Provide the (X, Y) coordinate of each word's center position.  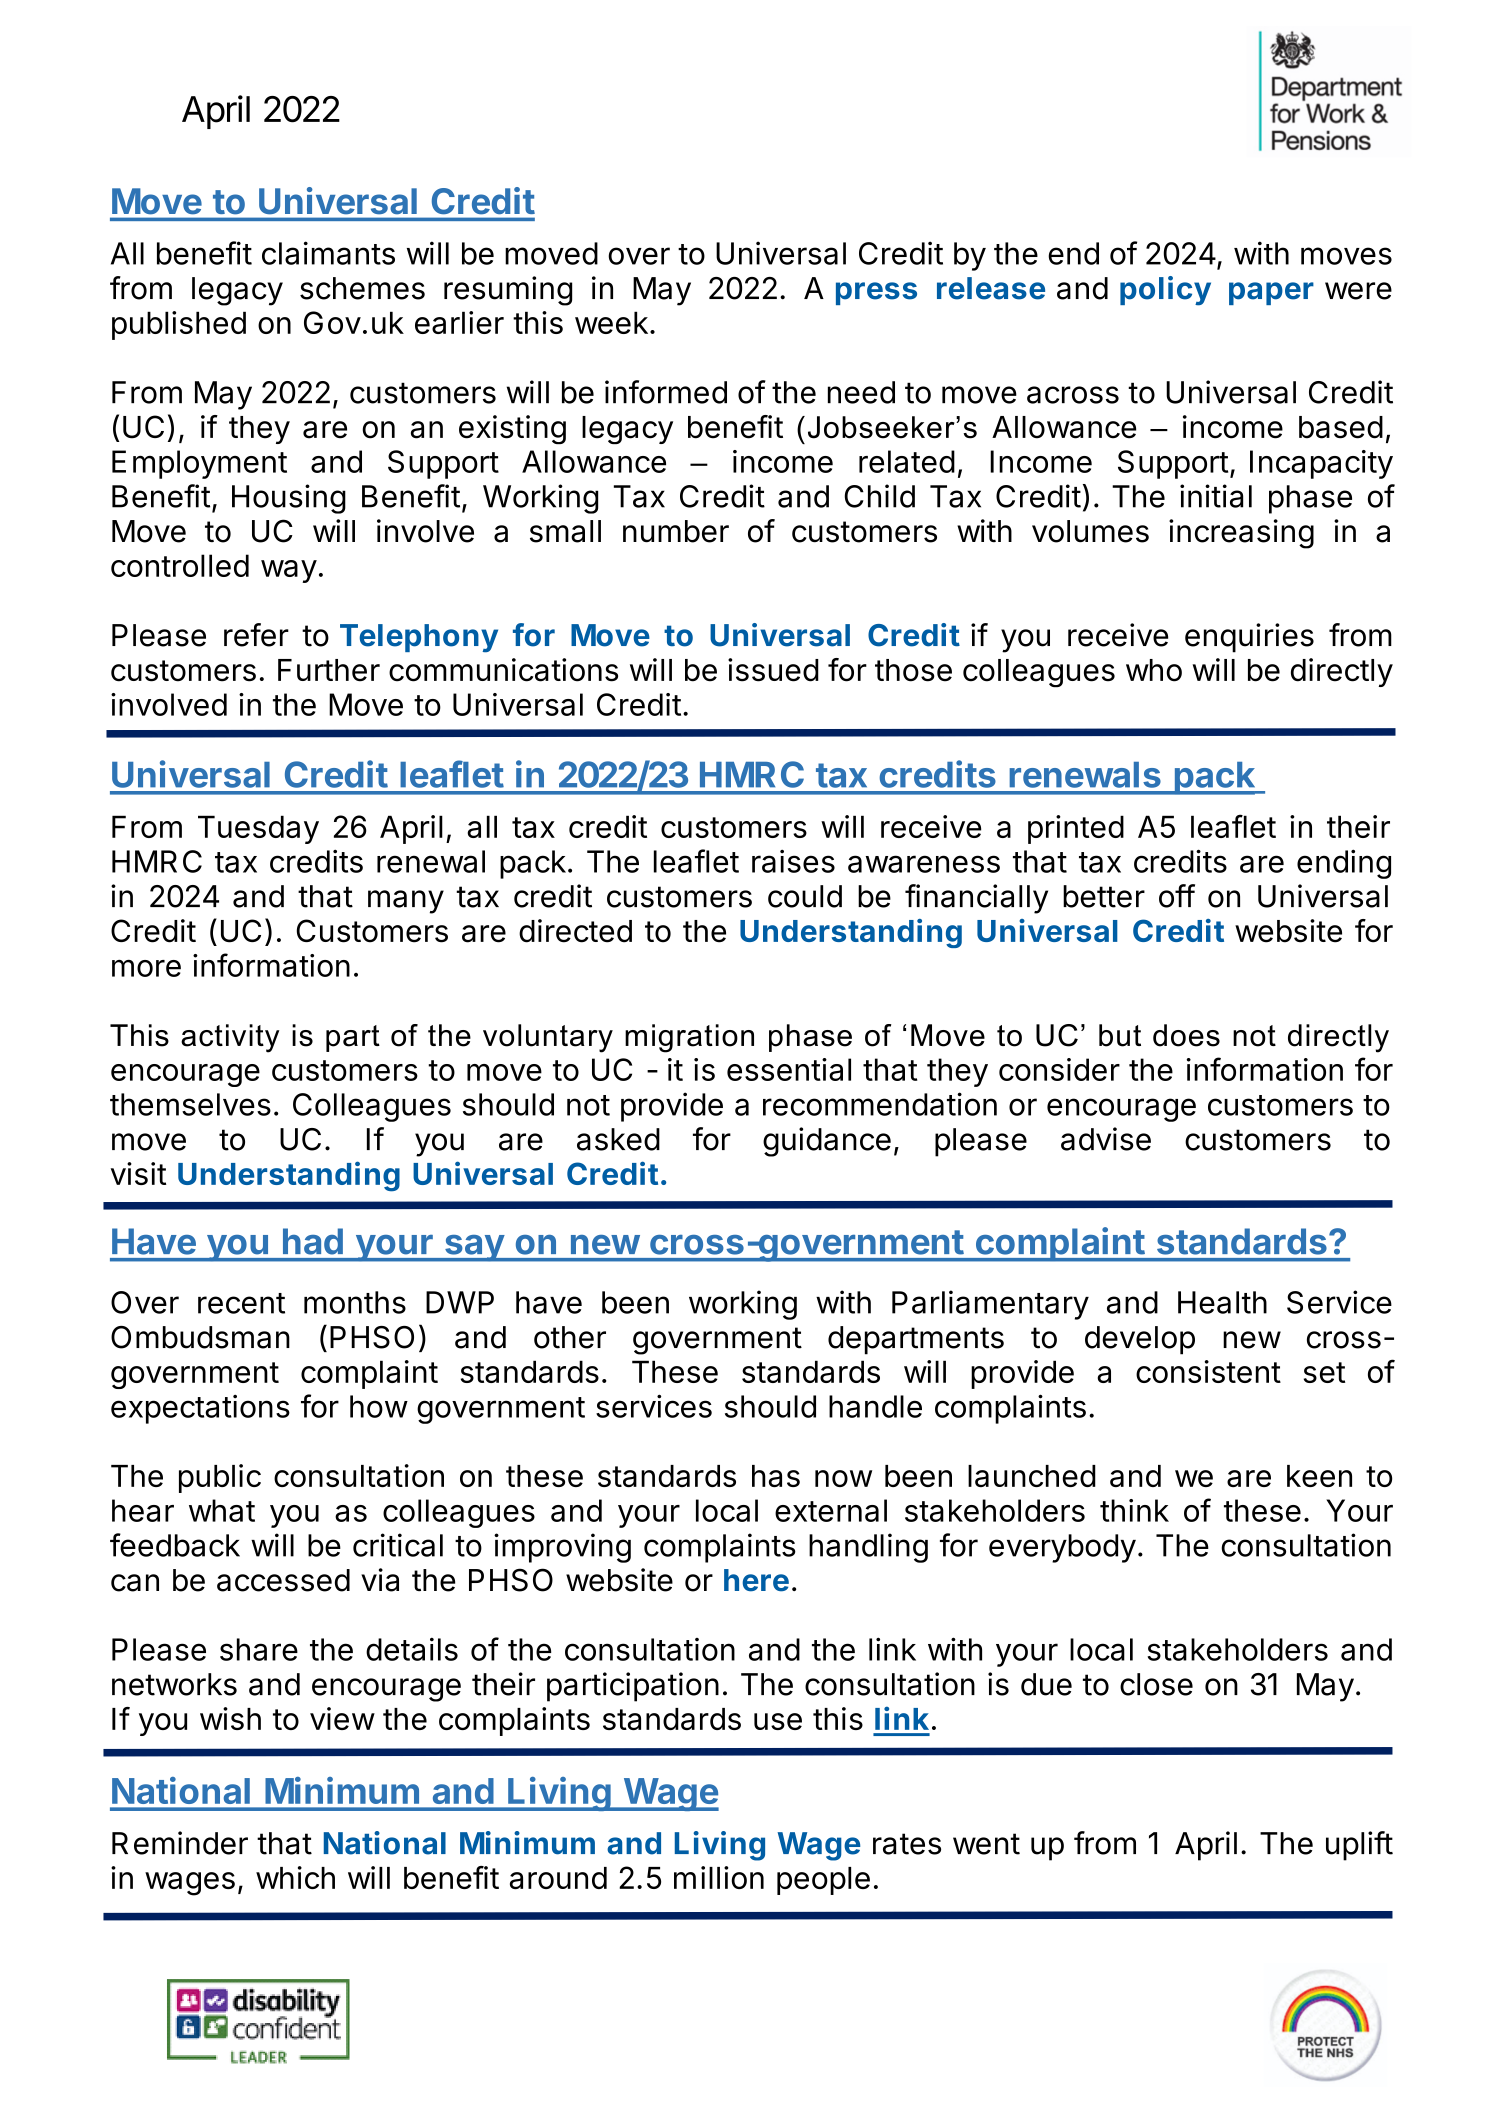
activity (230, 1038)
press (876, 293)
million (719, 1877)
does (1186, 1035)
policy (1165, 291)
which (295, 1877)
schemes (362, 288)
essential (789, 1069)
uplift (1359, 1846)
